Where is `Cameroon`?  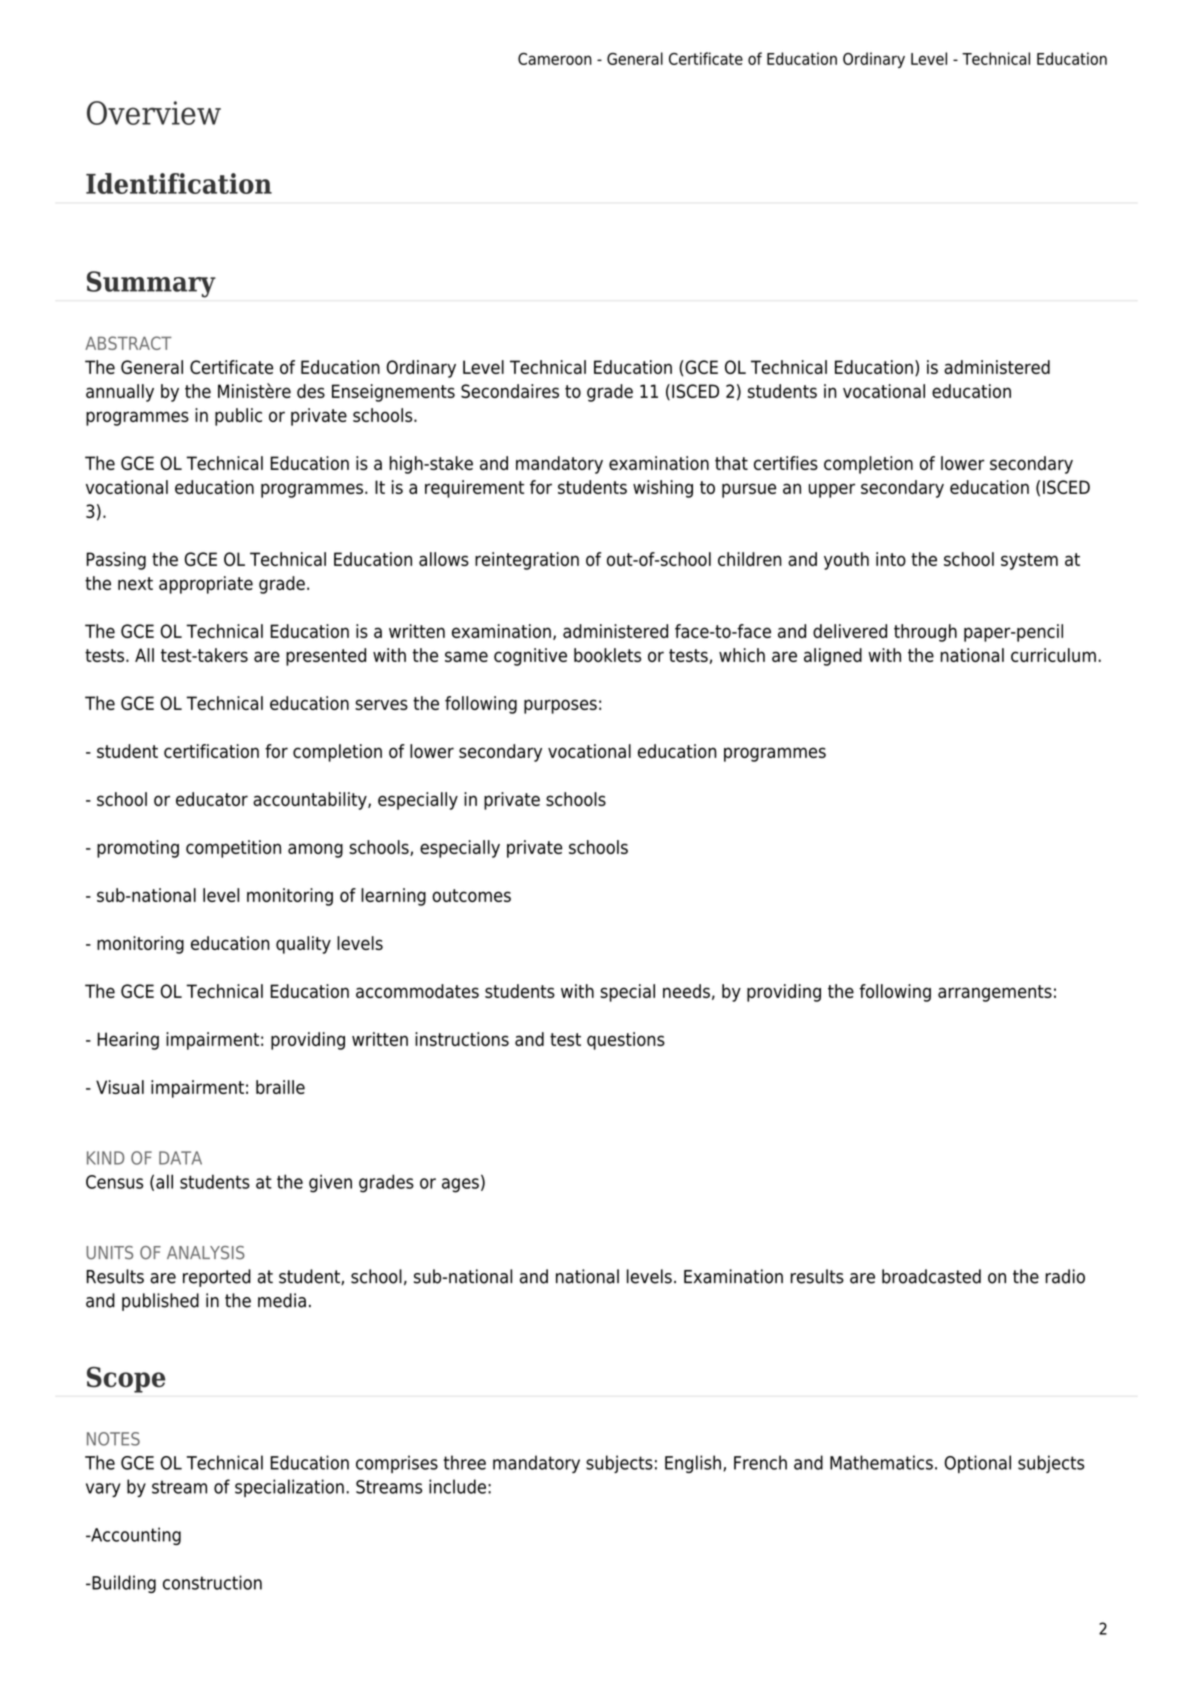 Cameroon is located at coordinates (555, 59).
